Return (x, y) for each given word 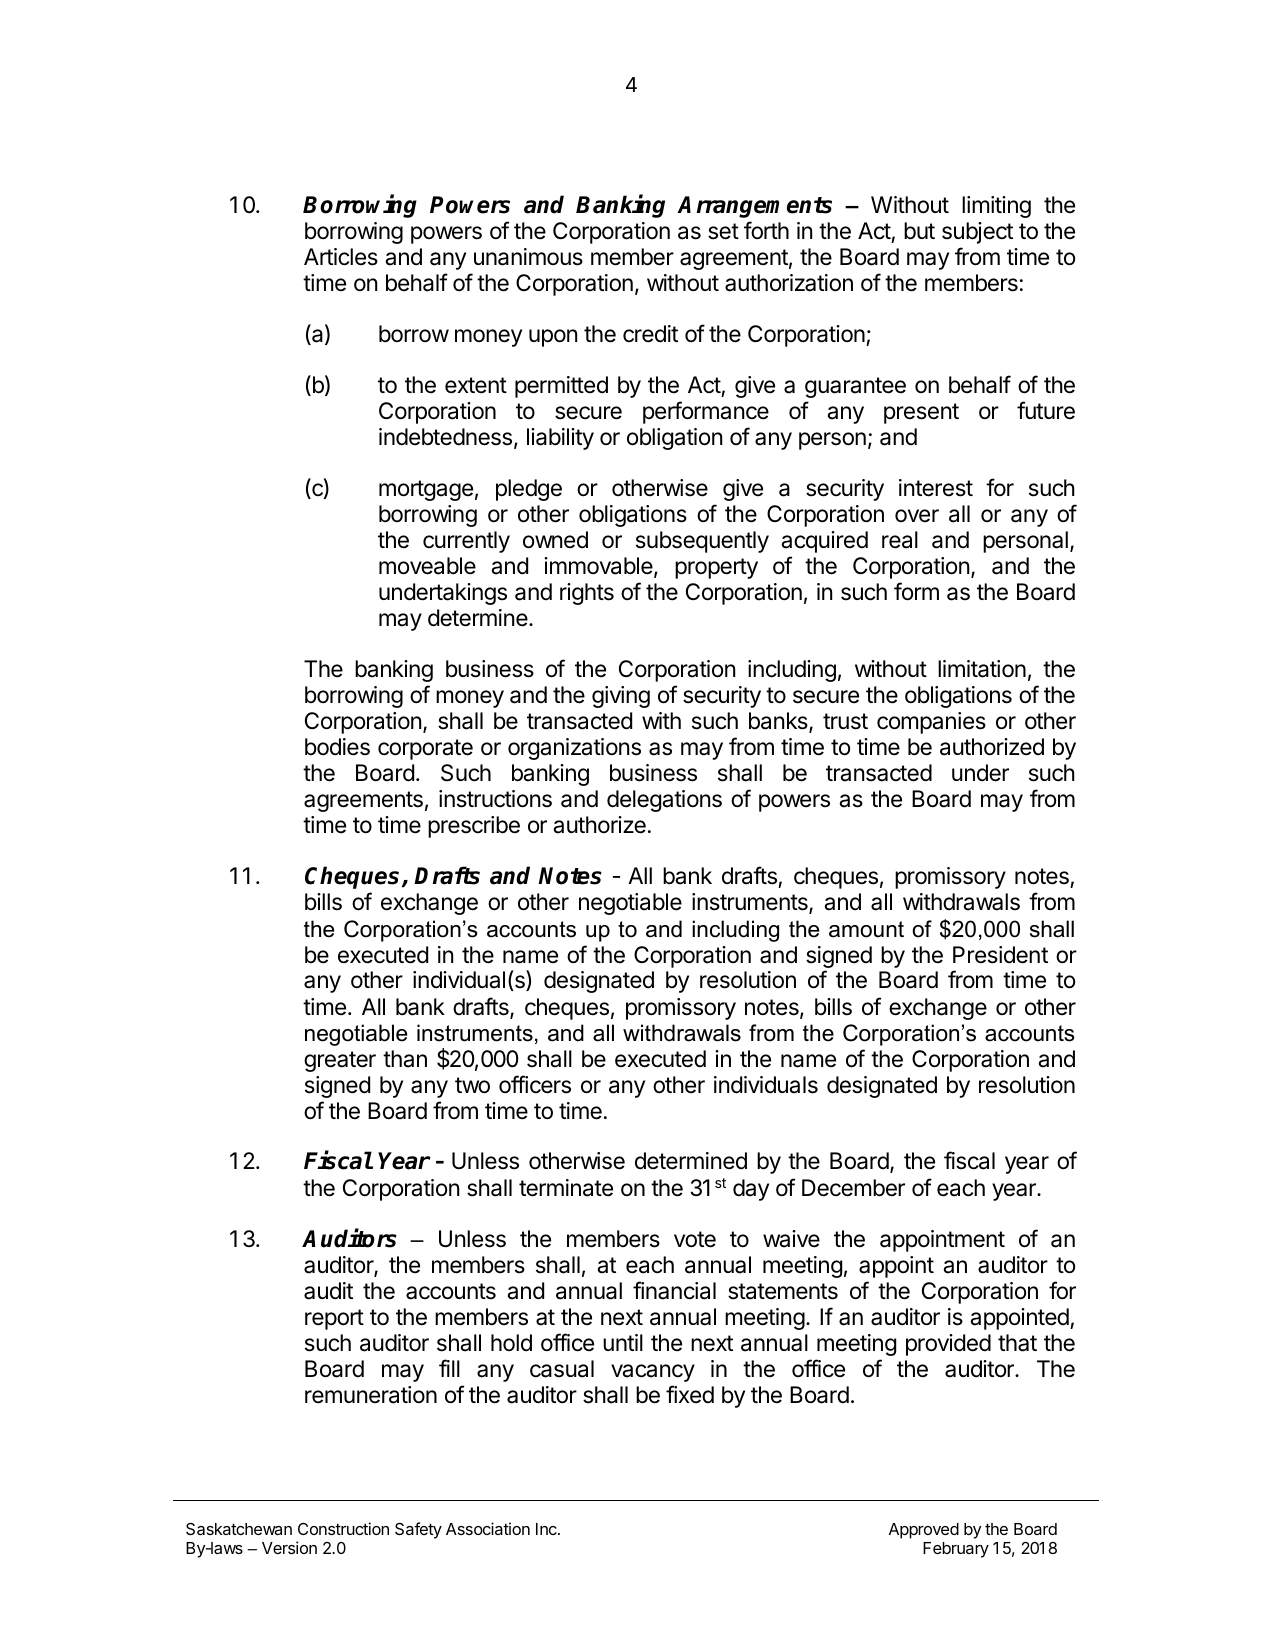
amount (866, 929)
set (723, 231)
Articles (341, 257)
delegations (664, 801)
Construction (343, 1528)
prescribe (474, 827)
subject (977, 233)
